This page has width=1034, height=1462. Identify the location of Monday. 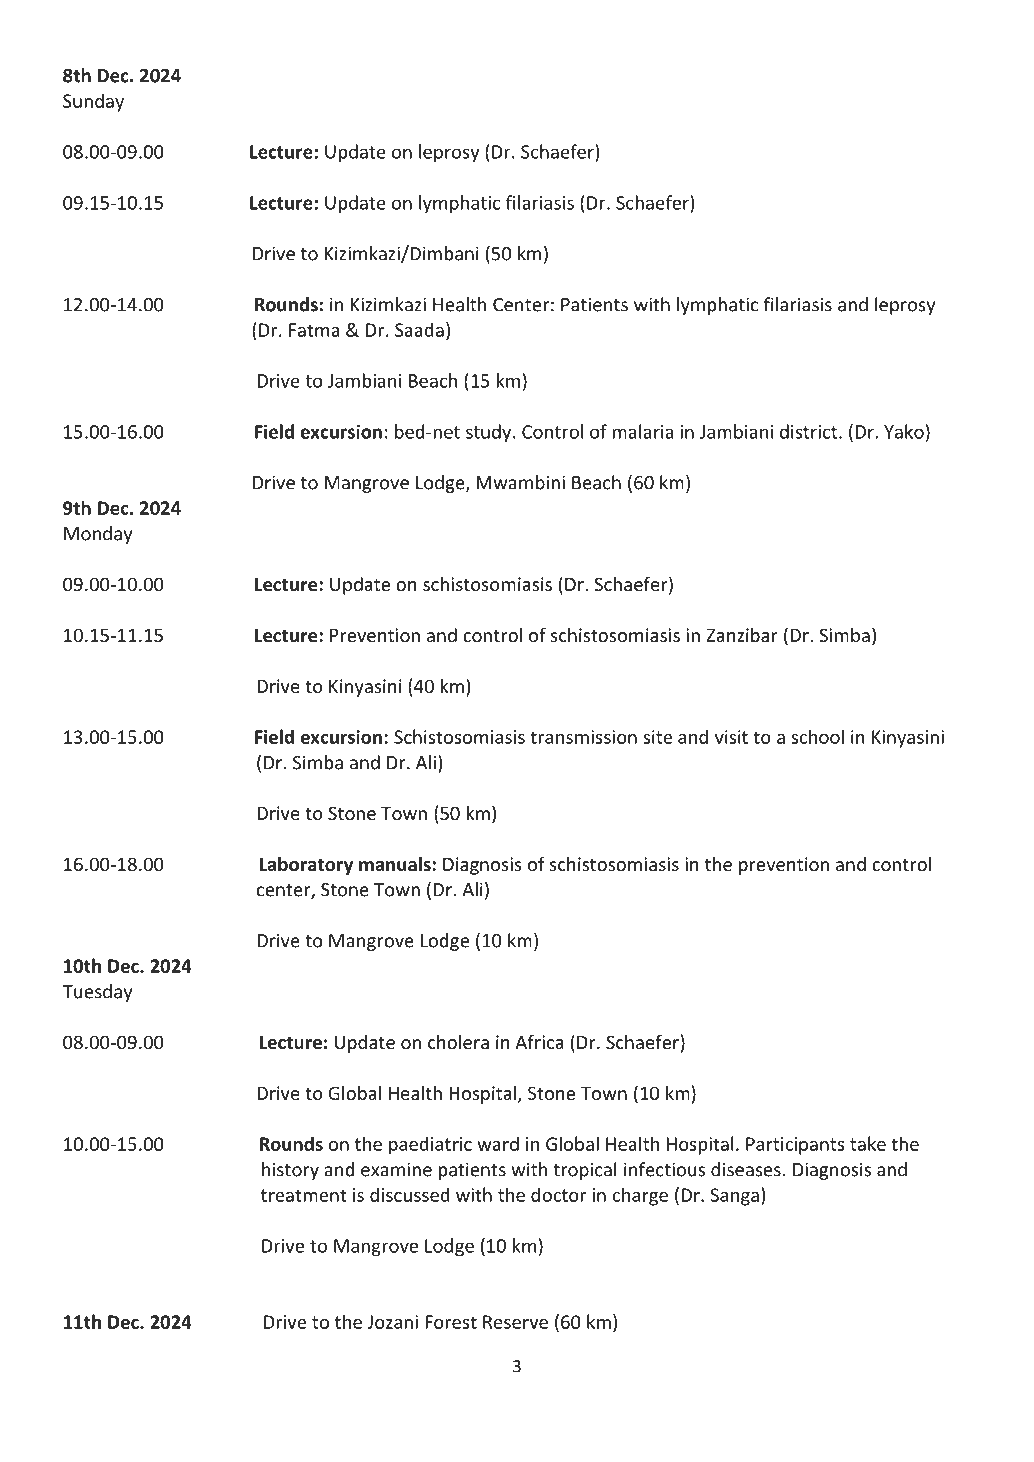
(98, 535).
